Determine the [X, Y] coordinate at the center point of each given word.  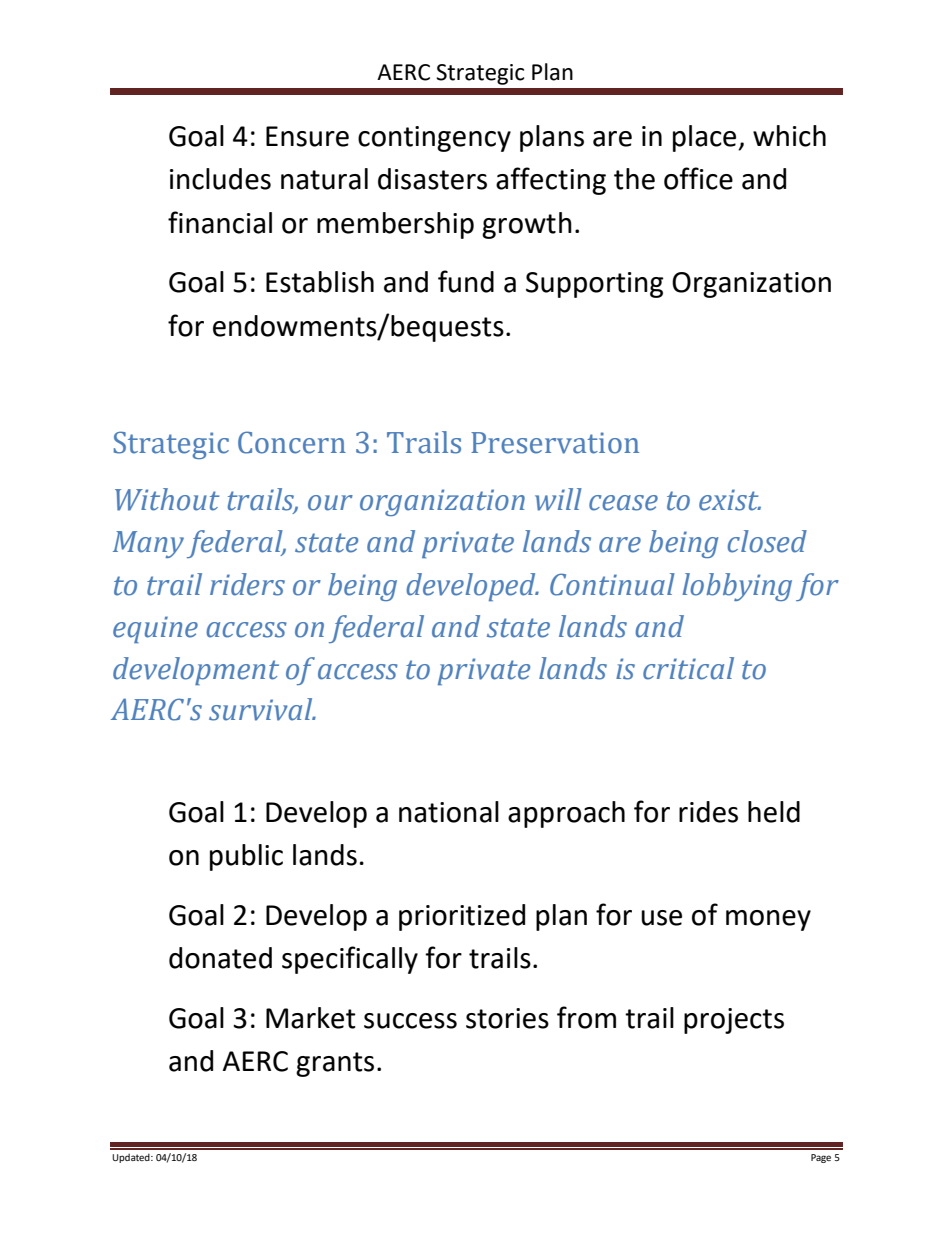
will [558, 499]
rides [708, 812]
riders [247, 584]
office [698, 178]
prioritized [462, 917]
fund [466, 281]
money [768, 920]
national [449, 812]
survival [262, 709]
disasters [432, 179]
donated [220, 958]
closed [767, 541]
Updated [132, 1158]
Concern [292, 442]
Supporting [594, 285]
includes [220, 179]
